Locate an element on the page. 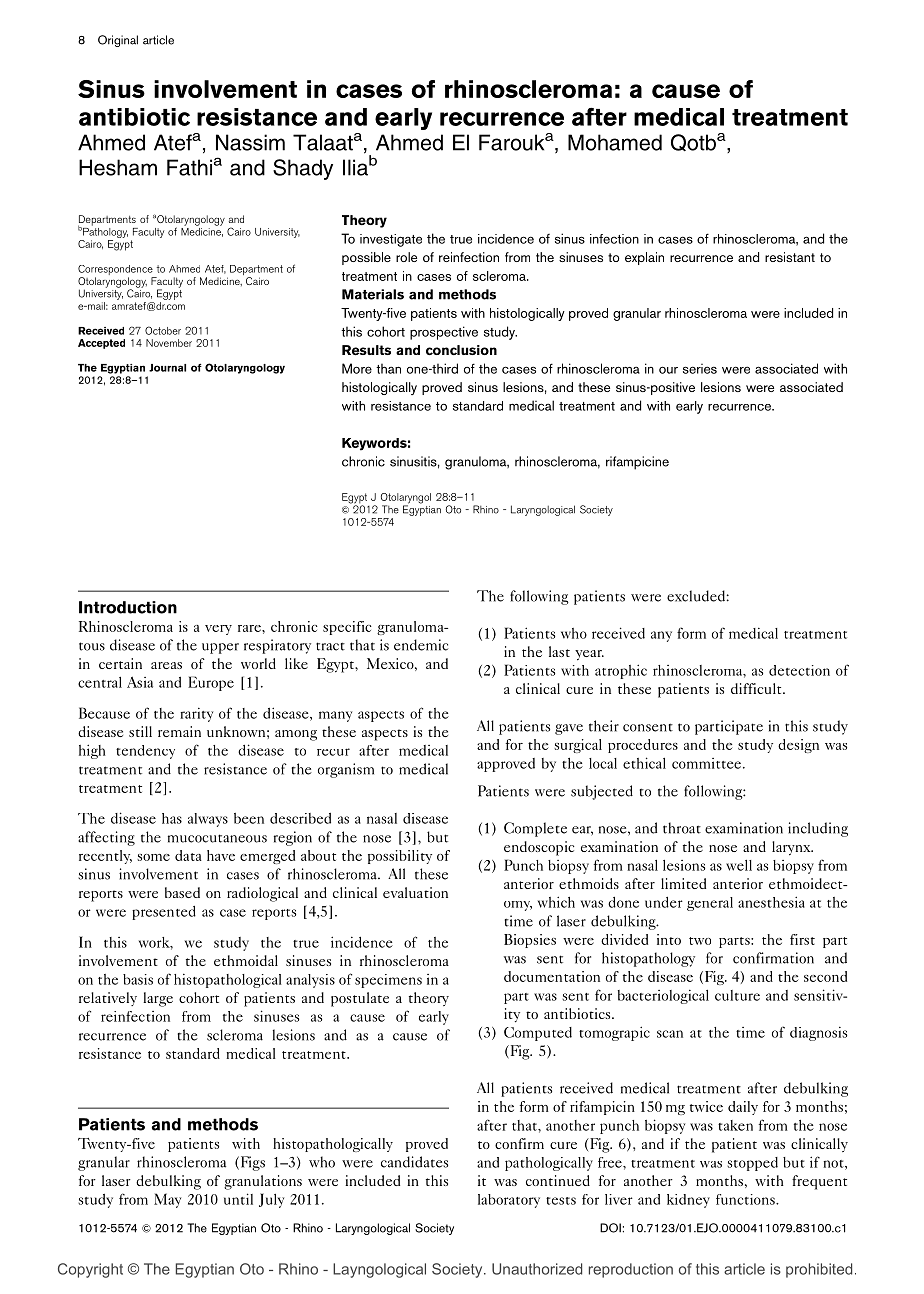 Image resolution: width=924 pixels, height=1294 pixels. Mohamed is located at coordinates (615, 142).
